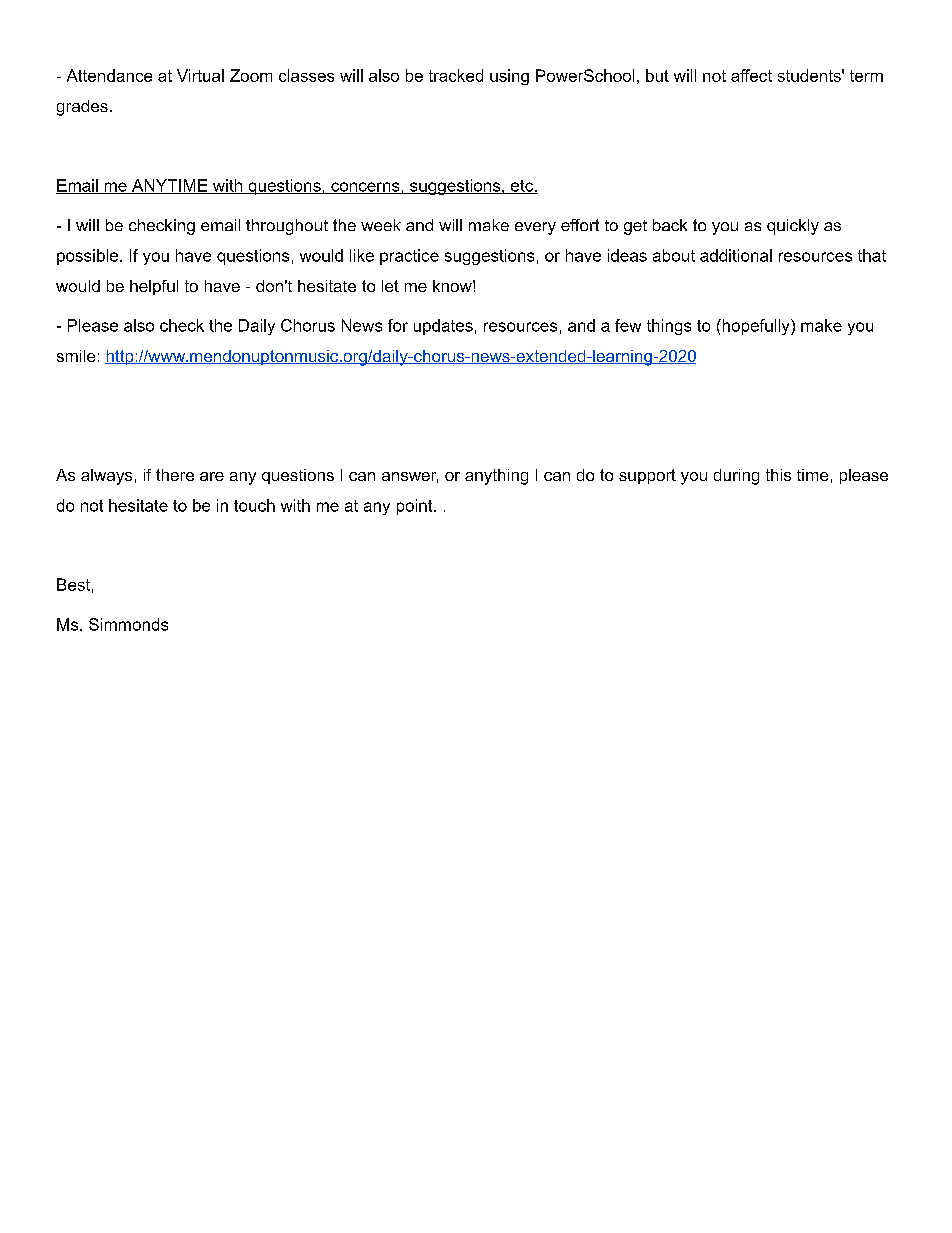  What do you see at coordinates (778, 475) in the image?
I see `this` at bounding box center [778, 475].
